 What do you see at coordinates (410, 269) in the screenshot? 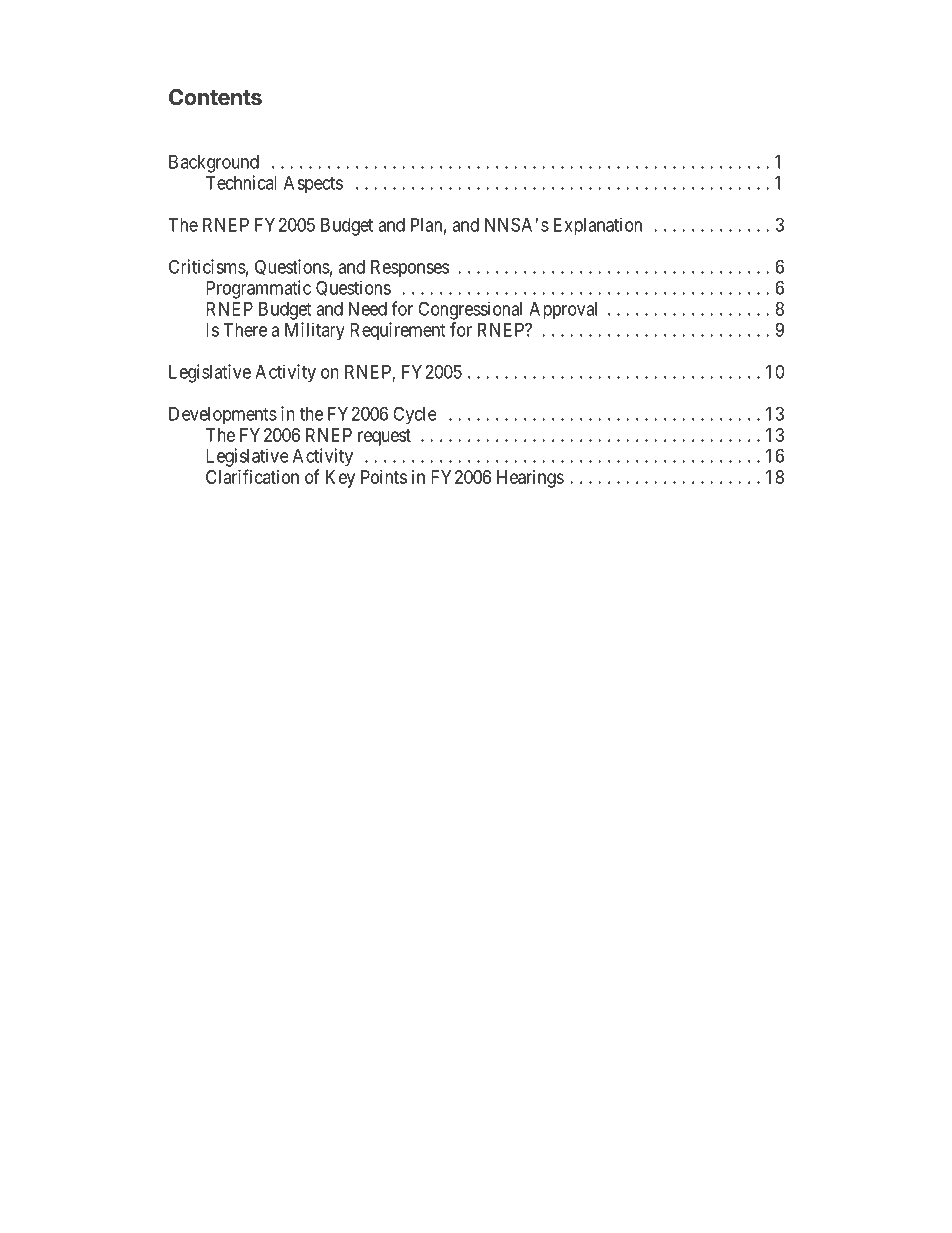
I see `Responses` at bounding box center [410, 269].
